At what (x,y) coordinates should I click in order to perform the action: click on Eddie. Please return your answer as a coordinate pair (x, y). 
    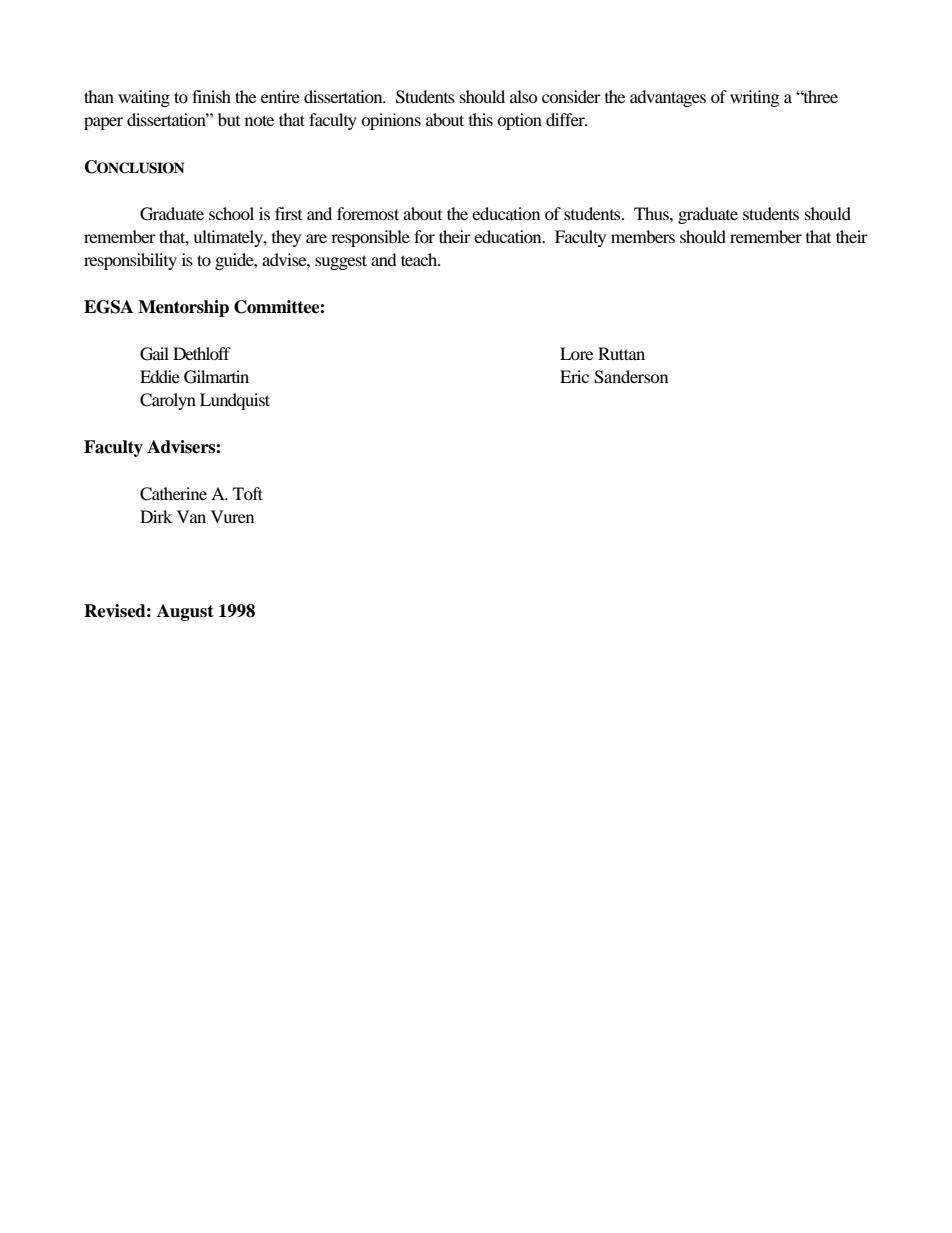
    Looking at the image, I should click on (160, 376).
